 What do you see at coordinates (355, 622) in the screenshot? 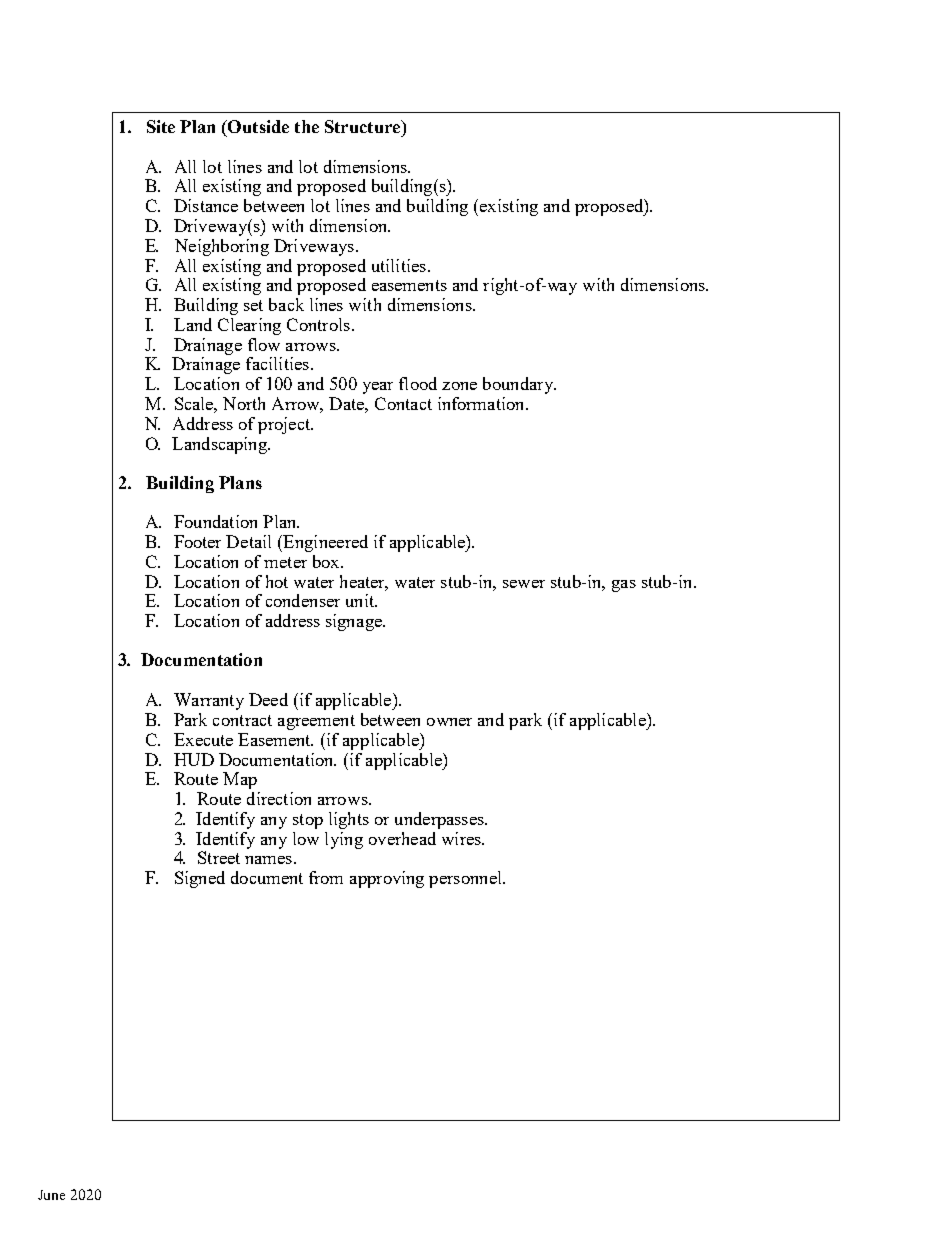
I see `signage` at bounding box center [355, 622].
